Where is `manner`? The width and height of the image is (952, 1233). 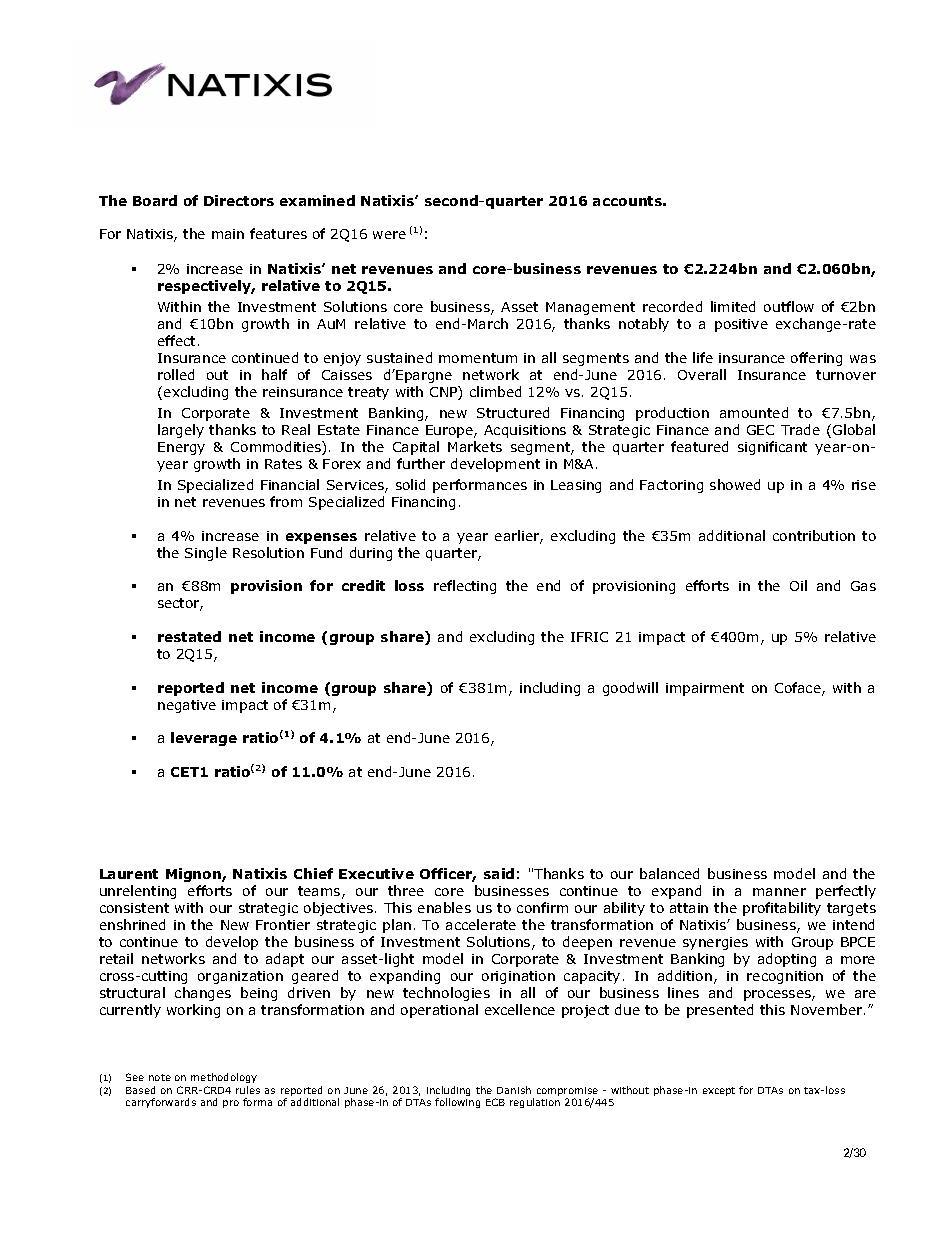 manner is located at coordinates (779, 892).
